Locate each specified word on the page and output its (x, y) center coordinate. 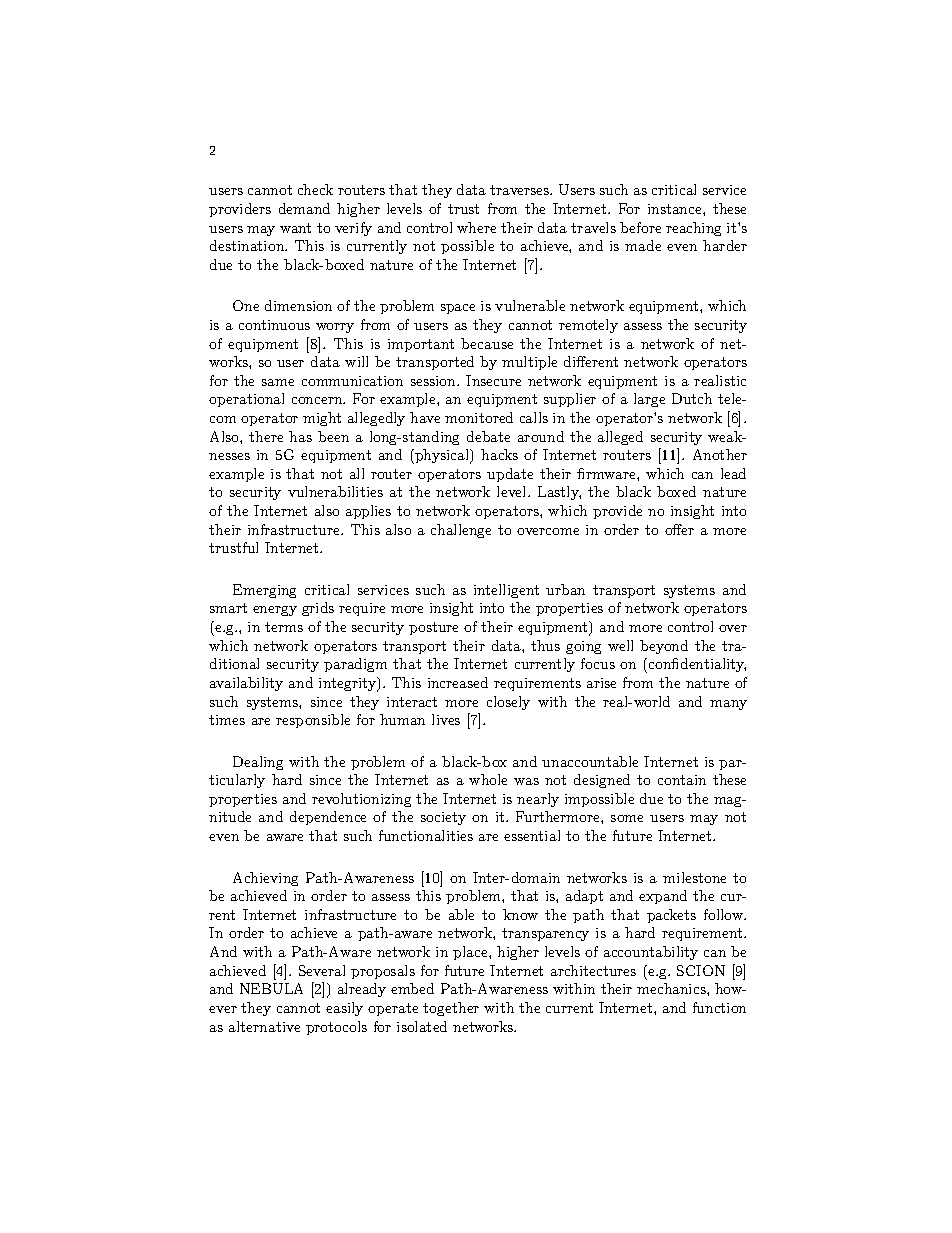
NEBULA (271, 988)
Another (720, 454)
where (476, 227)
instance (676, 209)
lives (446, 719)
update (510, 475)
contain (682, 780)
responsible (313, 721)
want (295, 228)
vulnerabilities (335, 491)
